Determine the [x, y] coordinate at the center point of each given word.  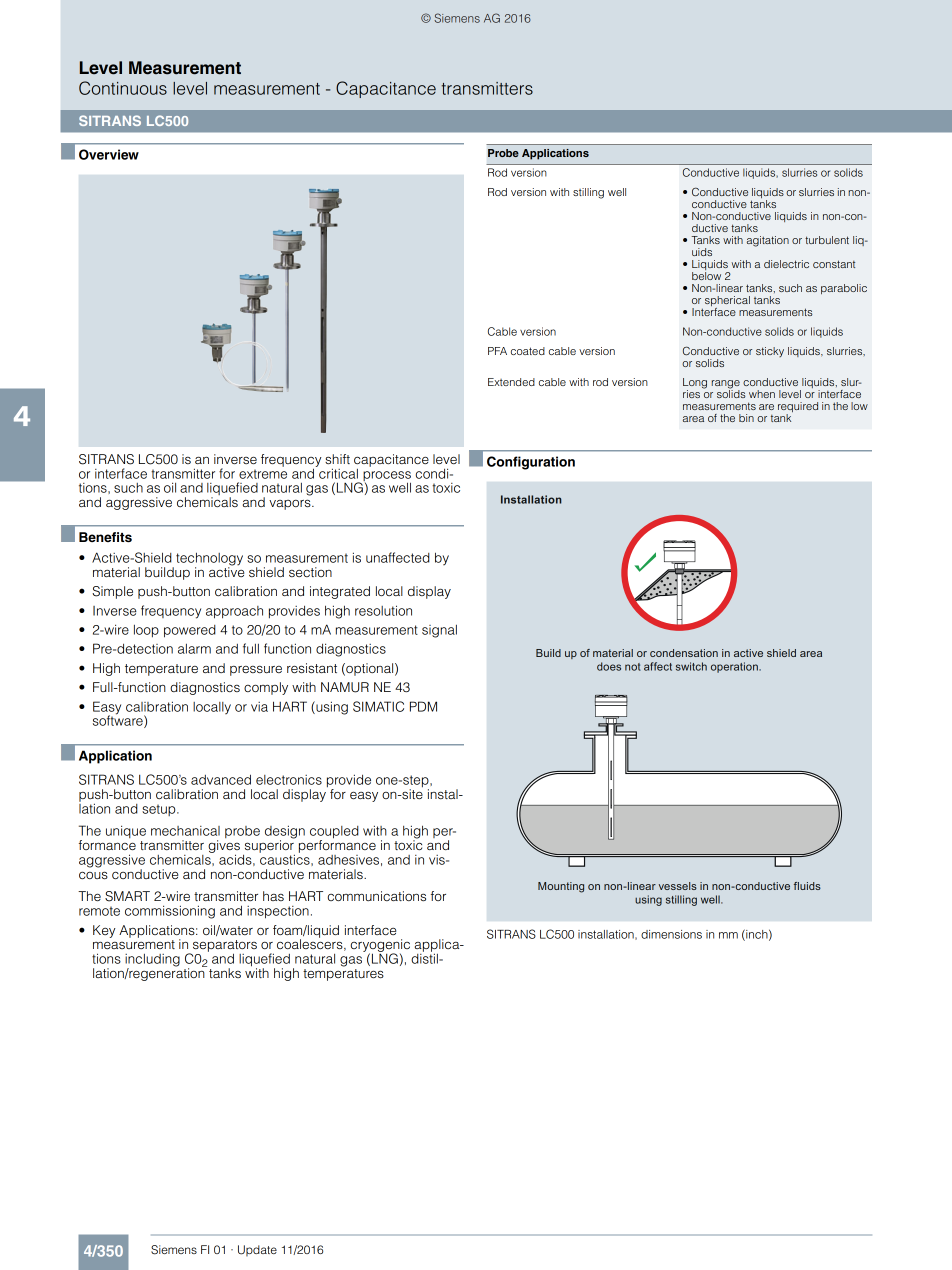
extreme [263, 474]
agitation [768, 241]
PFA [497, 351]
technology [209, 560]
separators [225, 947]
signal [439, 631]
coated [528, 351]
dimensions [671, 934]
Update [257, 1250]
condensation [684, 653]
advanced [221, 779]
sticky [770, 352]
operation [735, 667]
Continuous [123, 88]
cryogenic [380, 947]
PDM [423, 706]
